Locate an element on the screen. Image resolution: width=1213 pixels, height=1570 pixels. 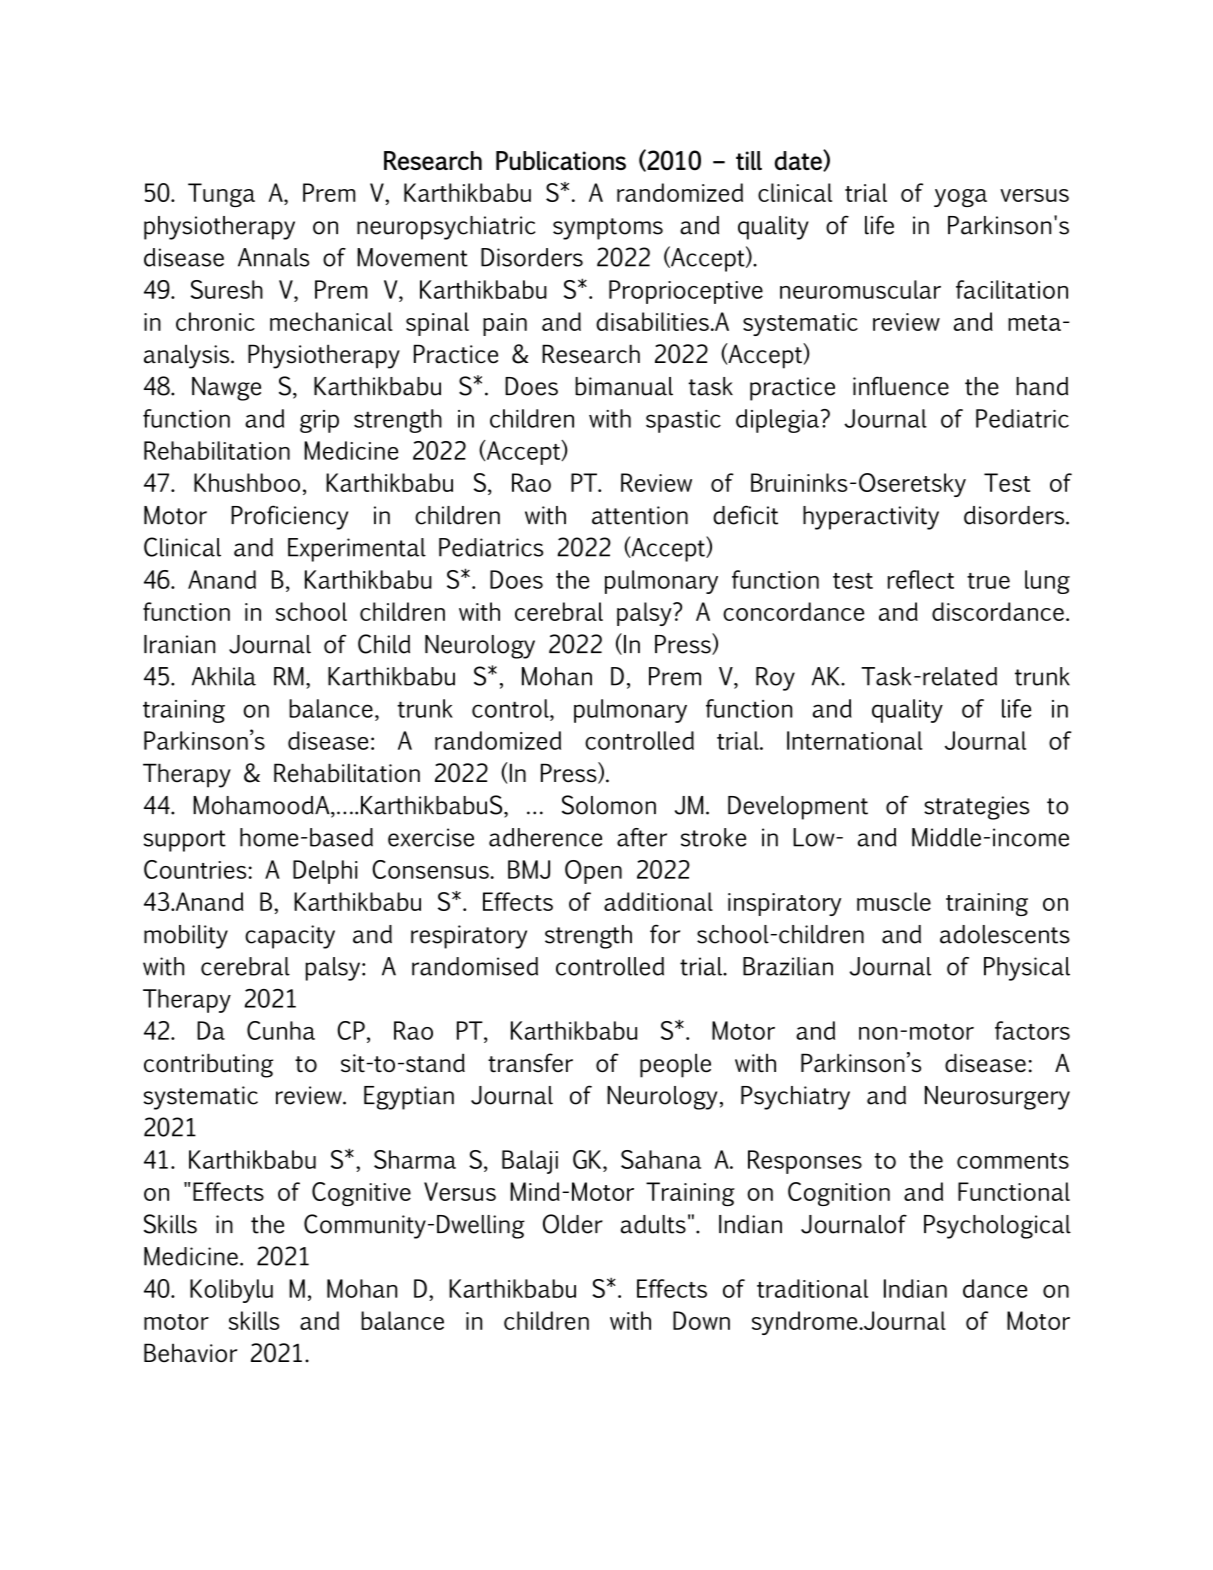
strategies is located at coordinates (976, 808).
